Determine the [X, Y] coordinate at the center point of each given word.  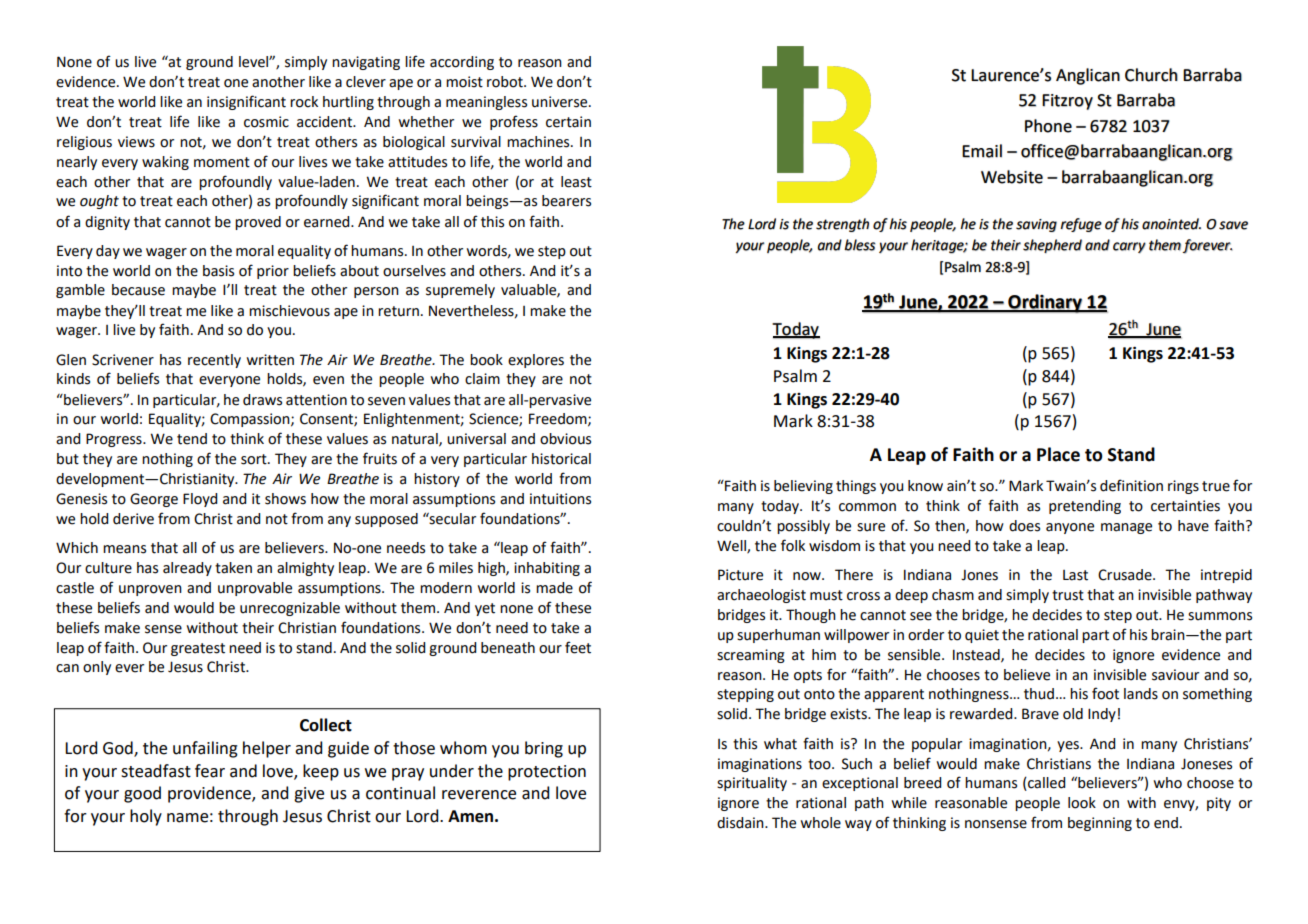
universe [561, 102]
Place [1058, 454]
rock [304, 102]
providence [210, 794]
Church [1151, 75]
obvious [565, 439]
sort [255, 459]
